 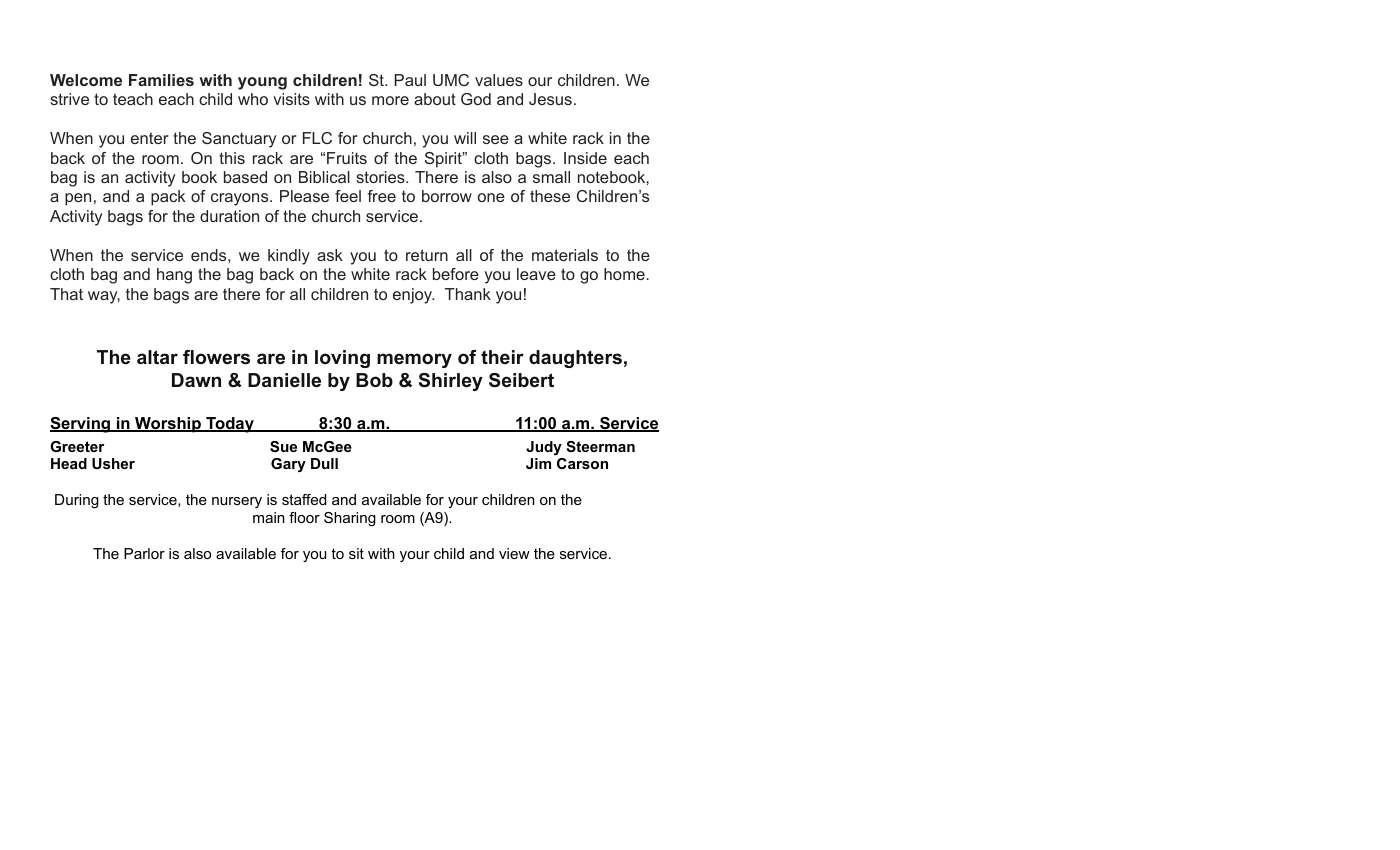 What do you see at coordinates (144, 553) in the image?
I see `Parlor` at bounding box center [144, 553].
